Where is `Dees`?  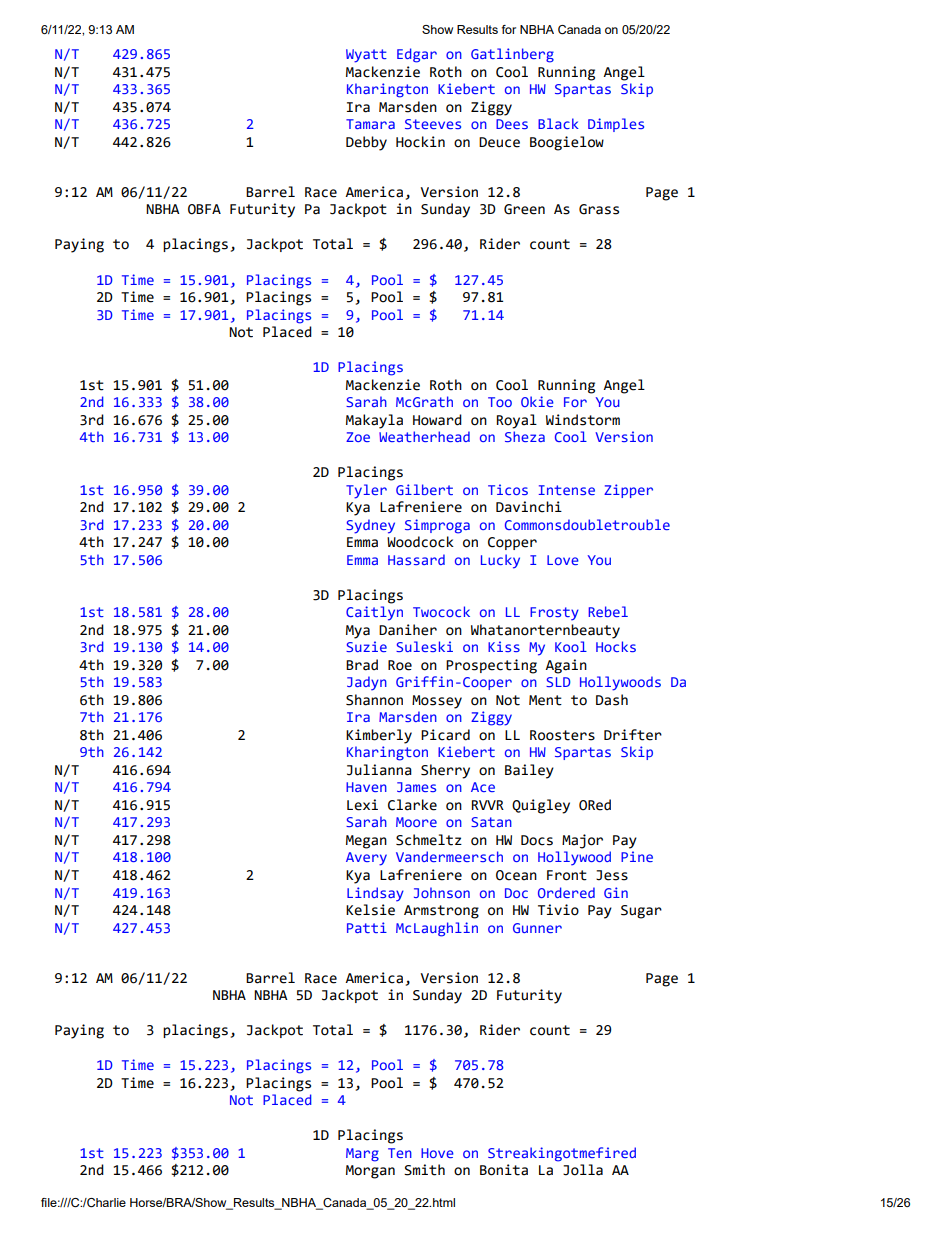
Dees is located at coordinates (512, 124).
